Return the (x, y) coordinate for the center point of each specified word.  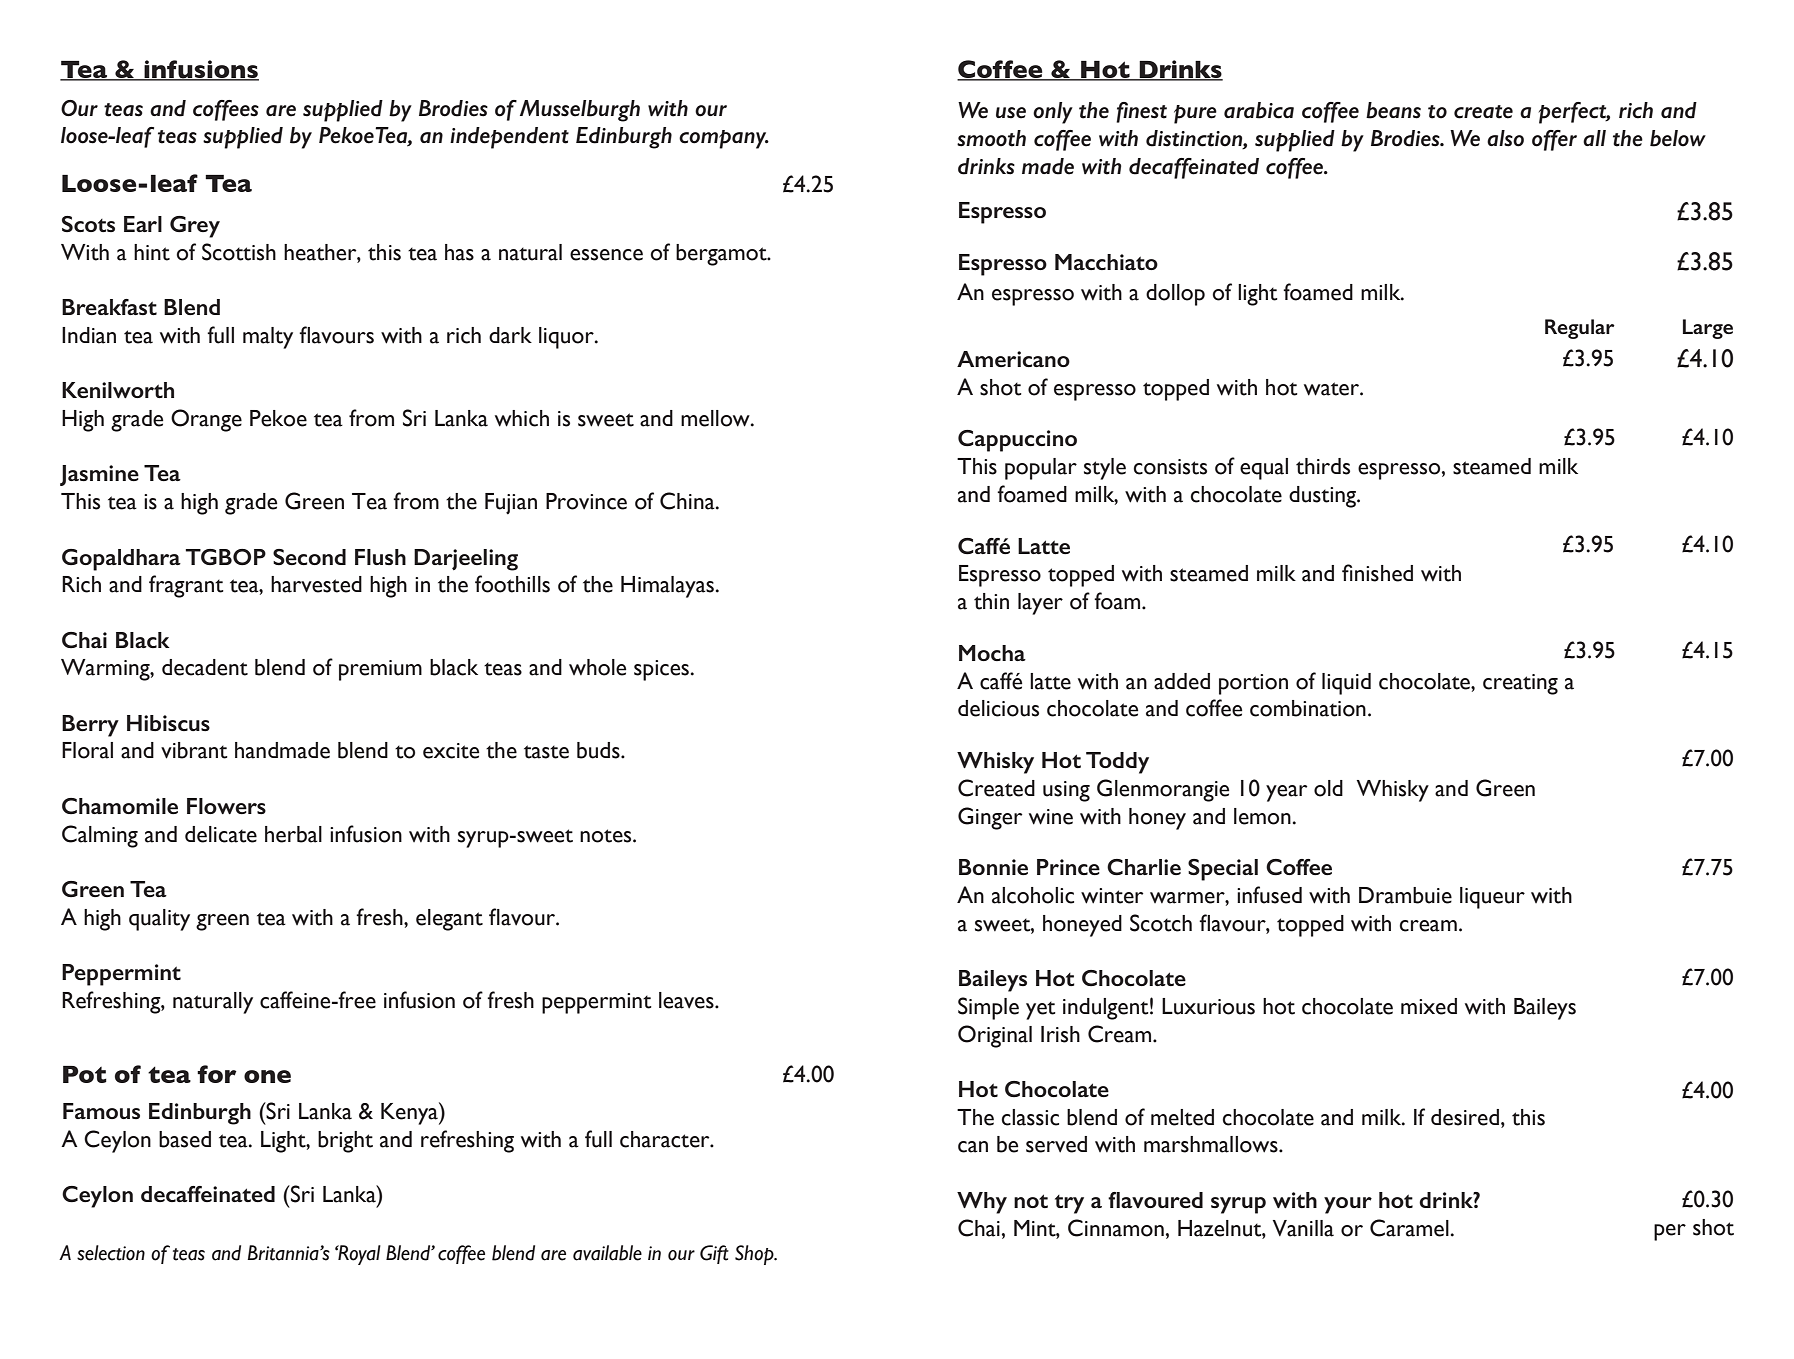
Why (982, 1203)
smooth (991, 138)
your (1348, 1205)
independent (509, 138)
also (1505, 138)
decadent (205, 667)
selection (111, 1253)
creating (1520, 684)
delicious (998, 708)
